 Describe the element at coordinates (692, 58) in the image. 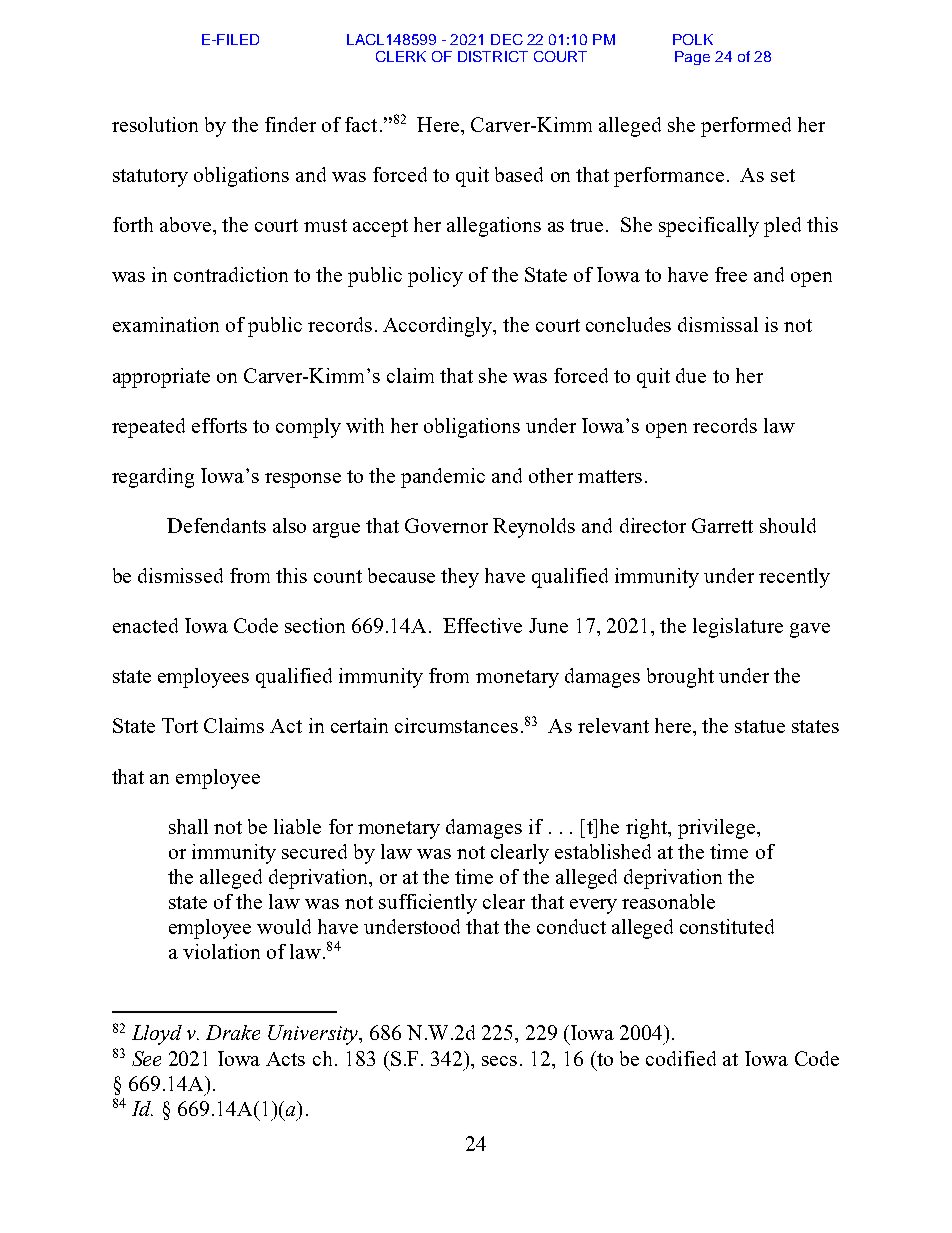

I see `Page` at that location.
